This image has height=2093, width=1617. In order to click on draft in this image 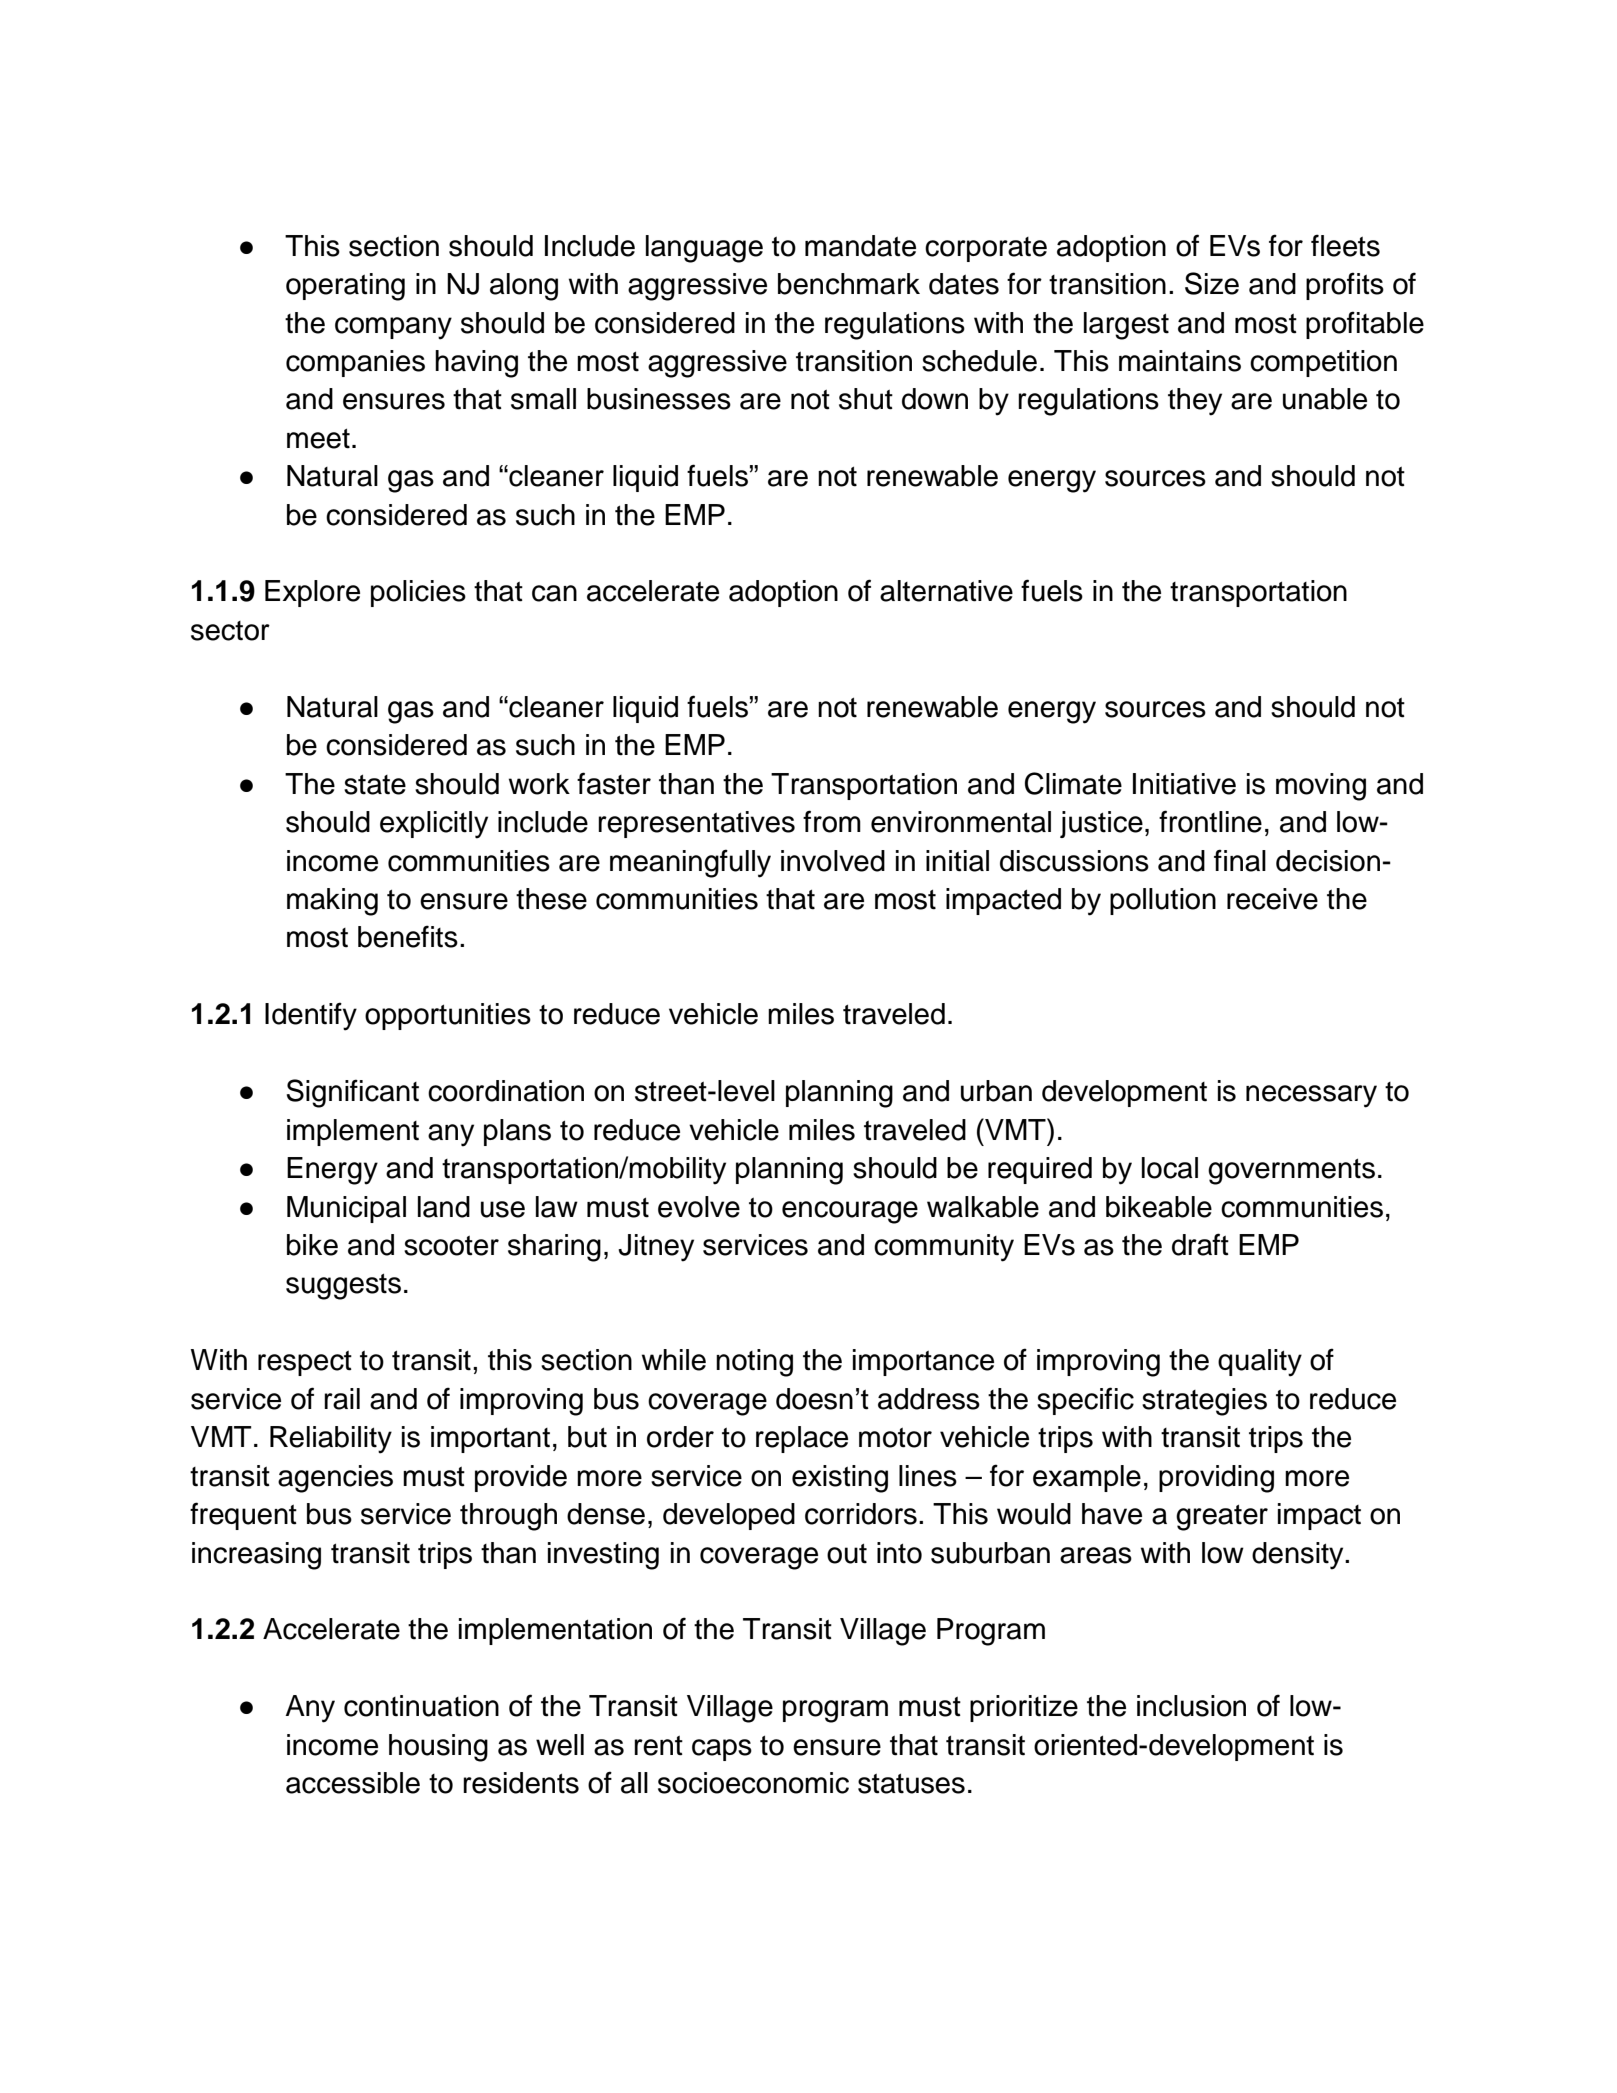, I will do `click(1200, 1244)`.
